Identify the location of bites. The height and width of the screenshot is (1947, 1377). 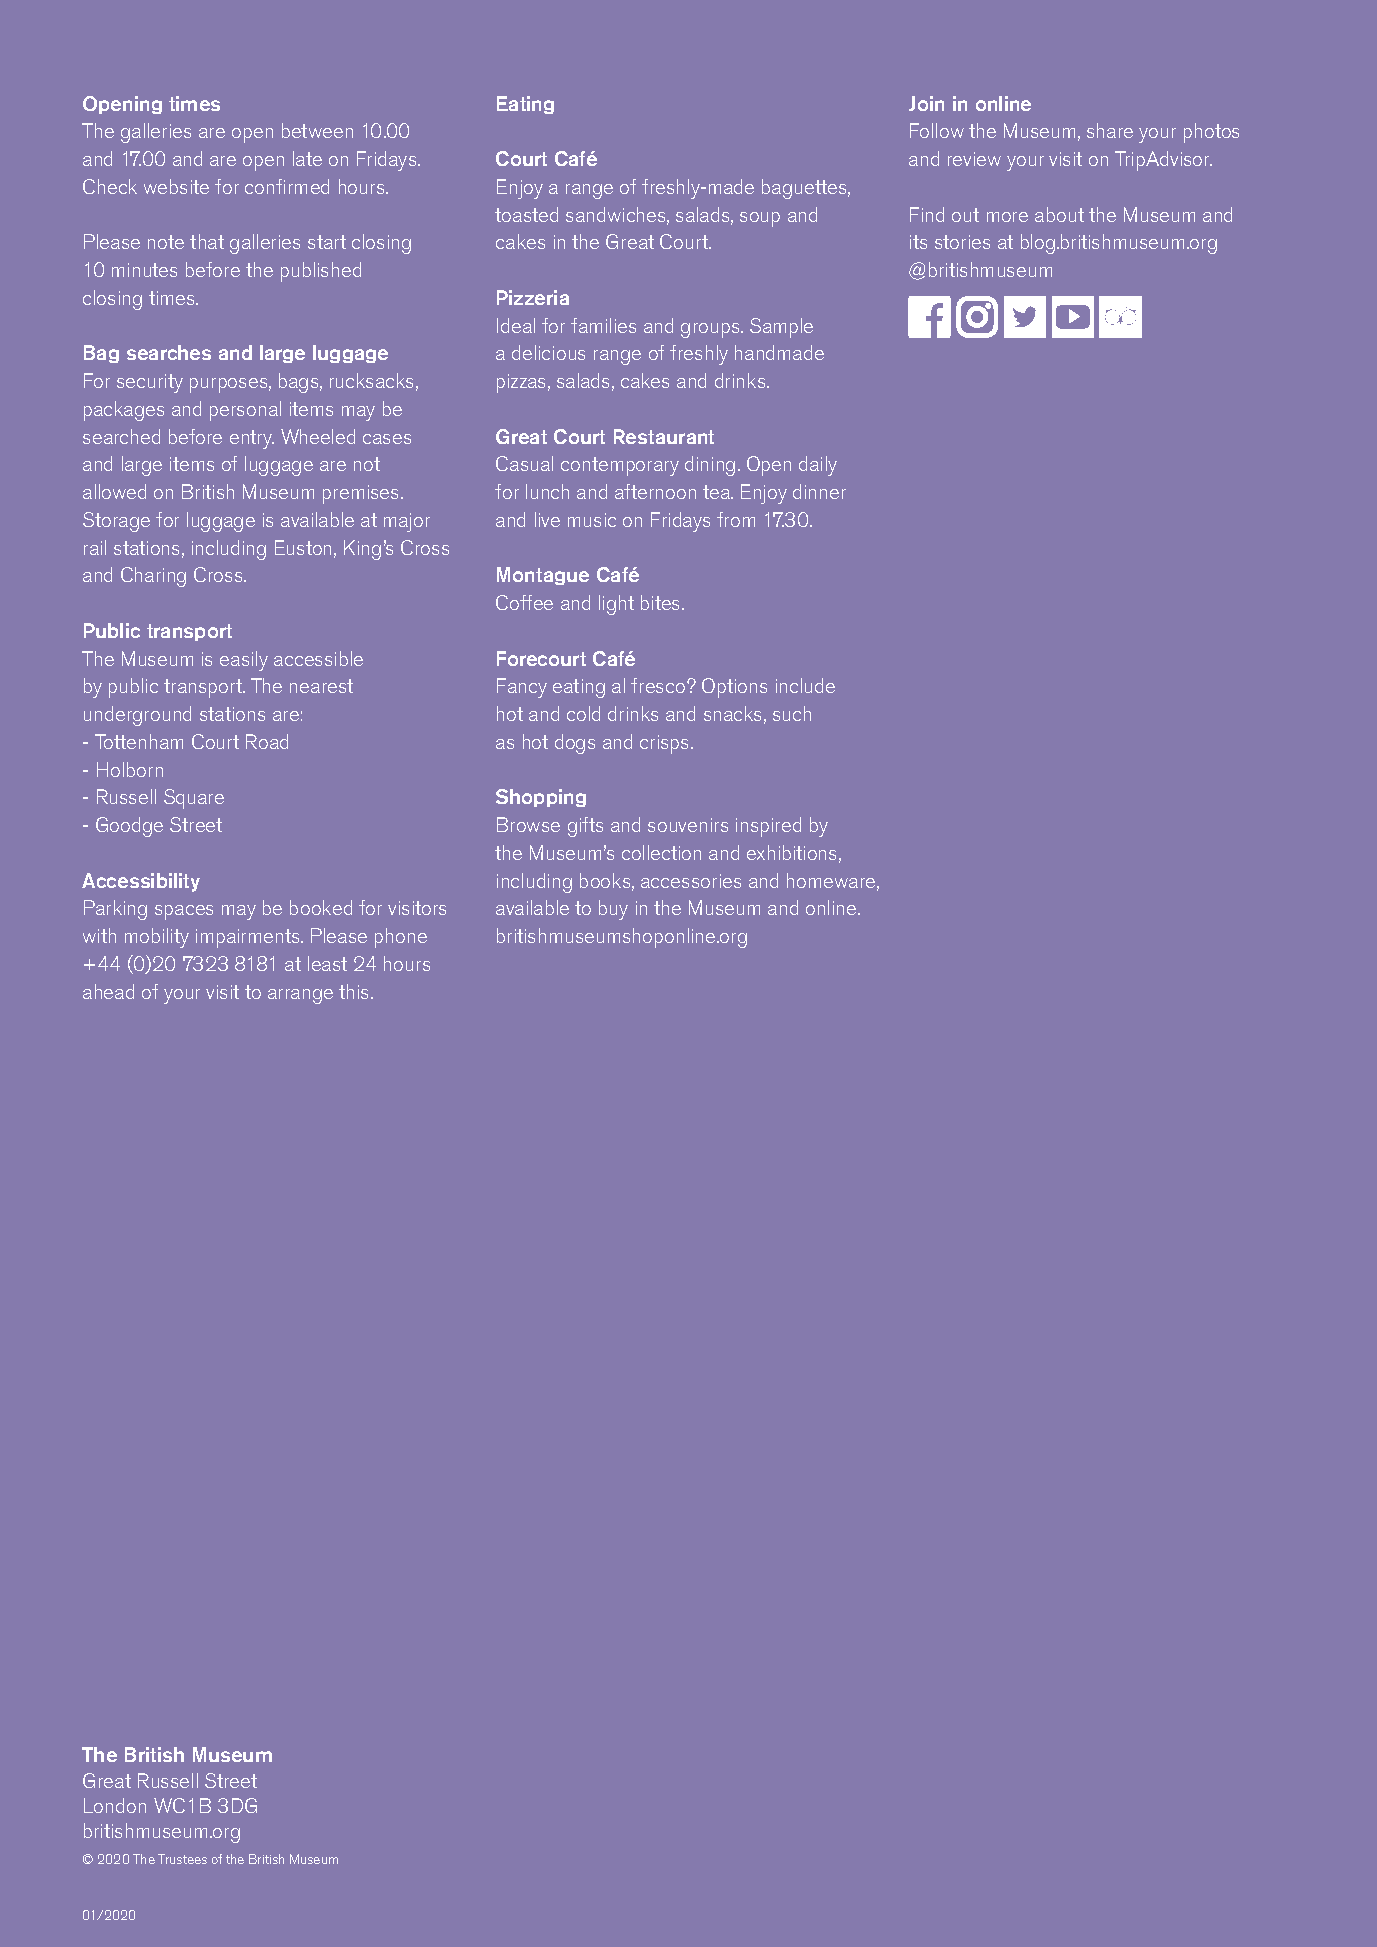
(662, 602).
